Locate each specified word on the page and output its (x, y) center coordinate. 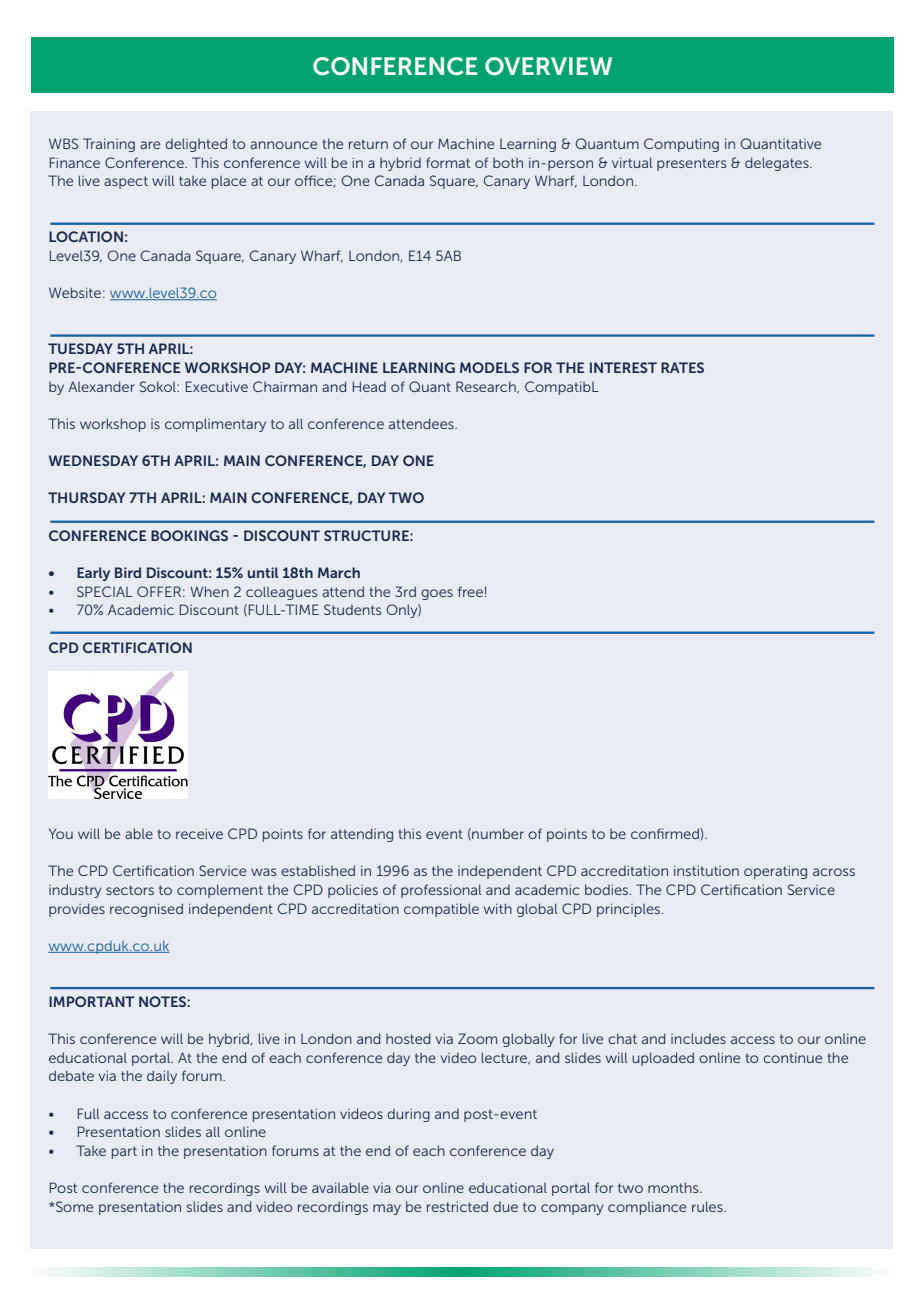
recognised (146, 910)
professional (441, 891)
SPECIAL (105, 591)
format (448, 162)
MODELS (489, 367)
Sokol (159, 386)
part (124, 1152)
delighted (196, 145)
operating (775, 872)
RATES (682, 367)
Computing (681, 145)
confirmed (666, 833)
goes (437, 594)
